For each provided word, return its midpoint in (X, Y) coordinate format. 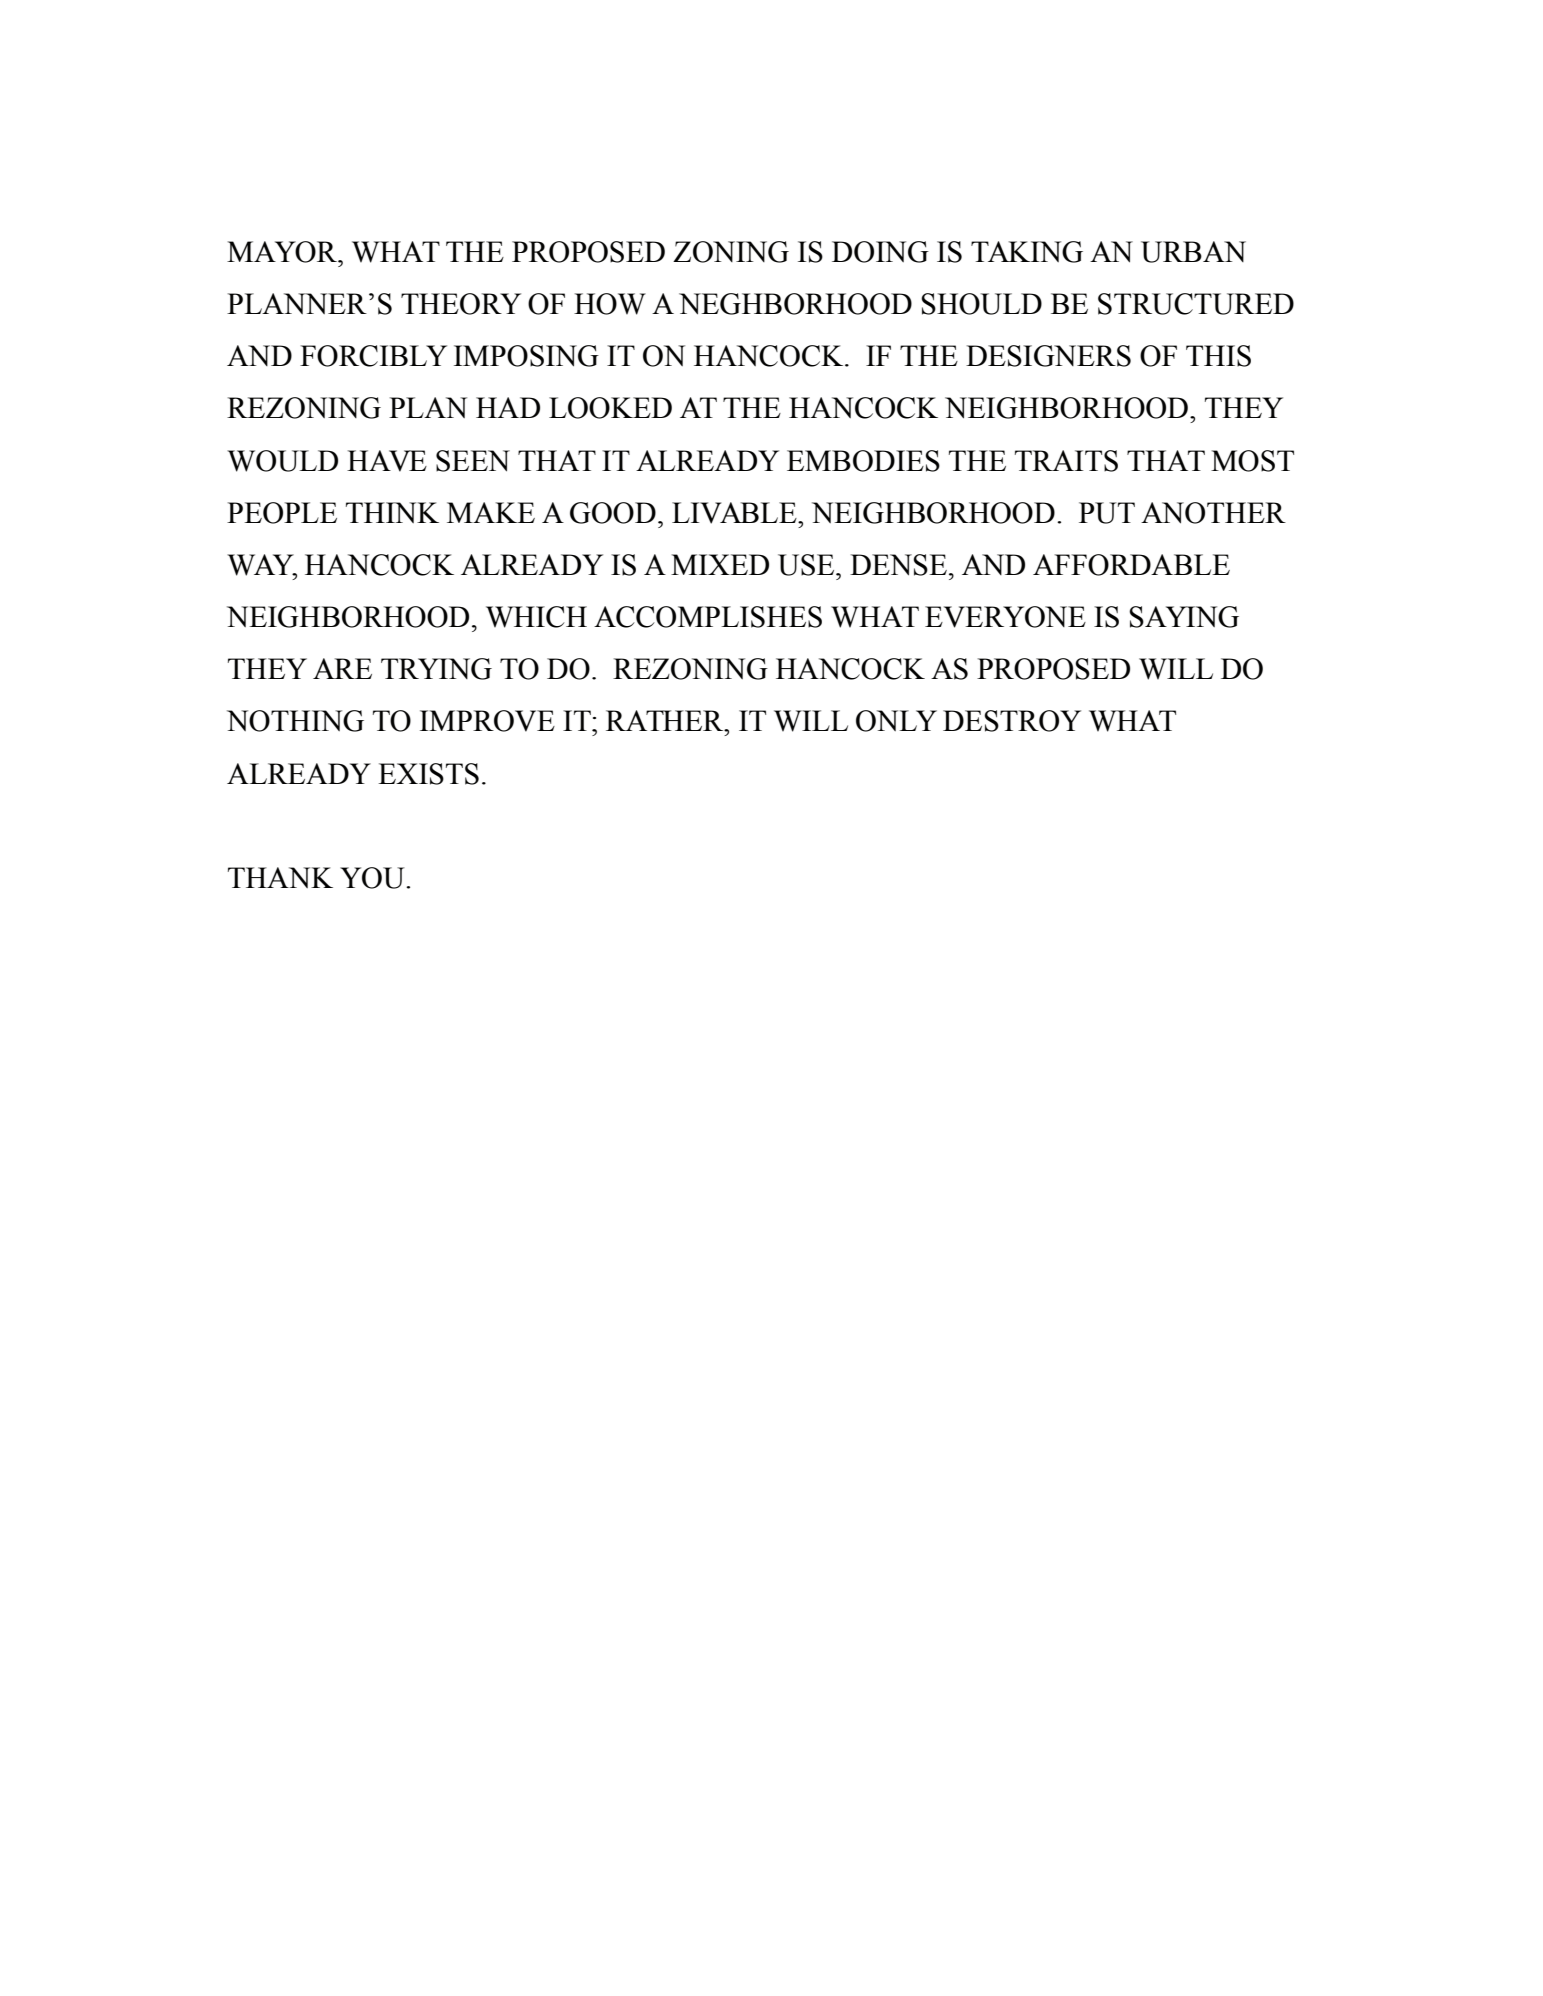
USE (807, 565)
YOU (373, 878)
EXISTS (428, 774)
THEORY (461, 304)
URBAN (1193, 252)
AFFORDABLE (1131, 565)
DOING (880, 252)
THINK (392, 512)
